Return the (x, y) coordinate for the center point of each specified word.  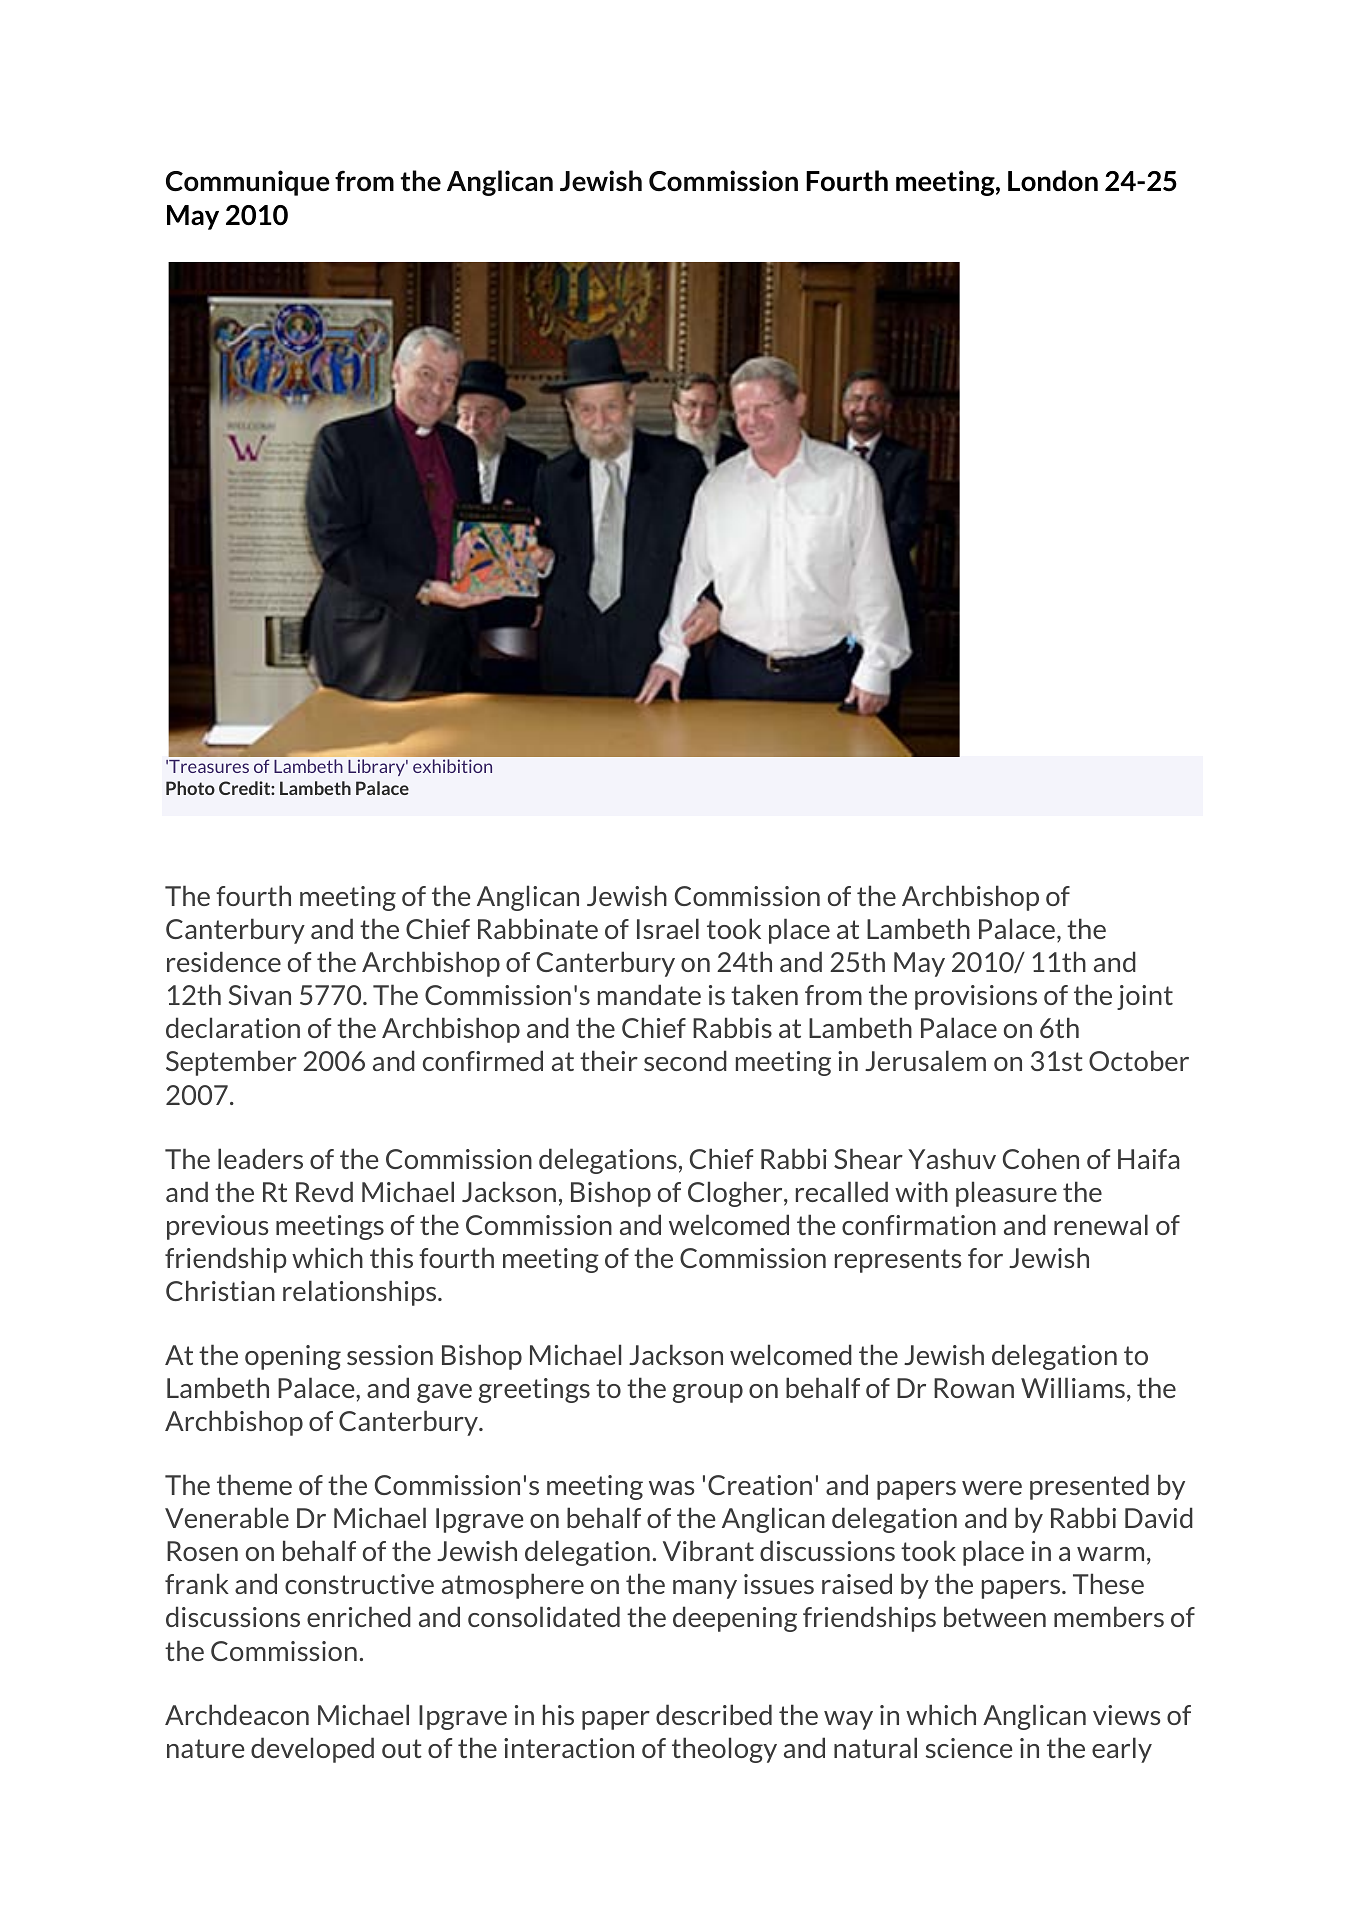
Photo (190, 788)
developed (312, 1750)
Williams (1073, 1387)
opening (293, 1357)
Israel (668, 928)
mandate (649, 994)
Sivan (259, 995)
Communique (248, 183)
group (707, 1393)
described (714, 1714)
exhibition (452, 766)
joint (1145, 997)
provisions (976, 997)
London (1053, 180)
